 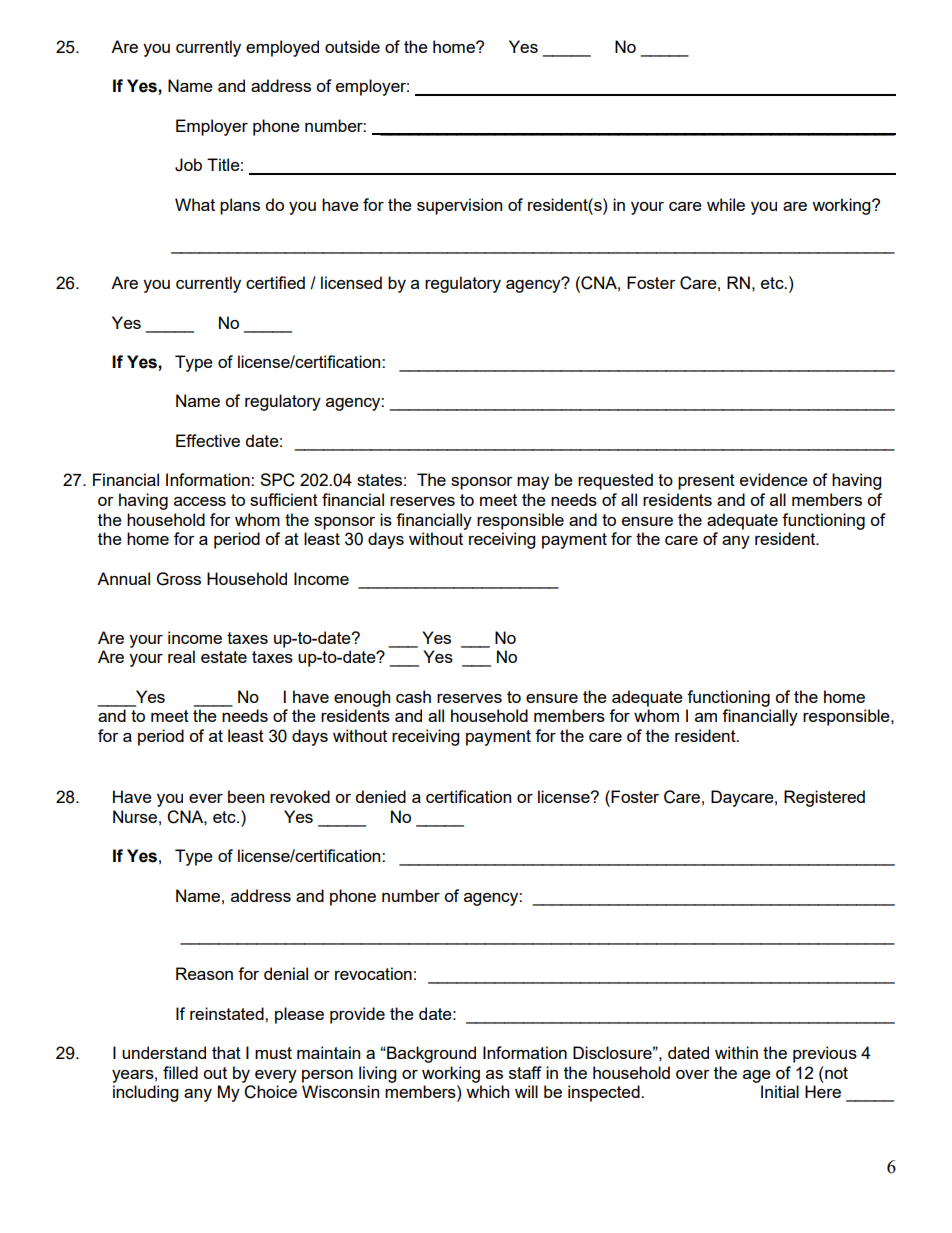 What do you see at coordinates (533, 483) in the screenshot?
I see `may` at bounding box center [533, 483].
